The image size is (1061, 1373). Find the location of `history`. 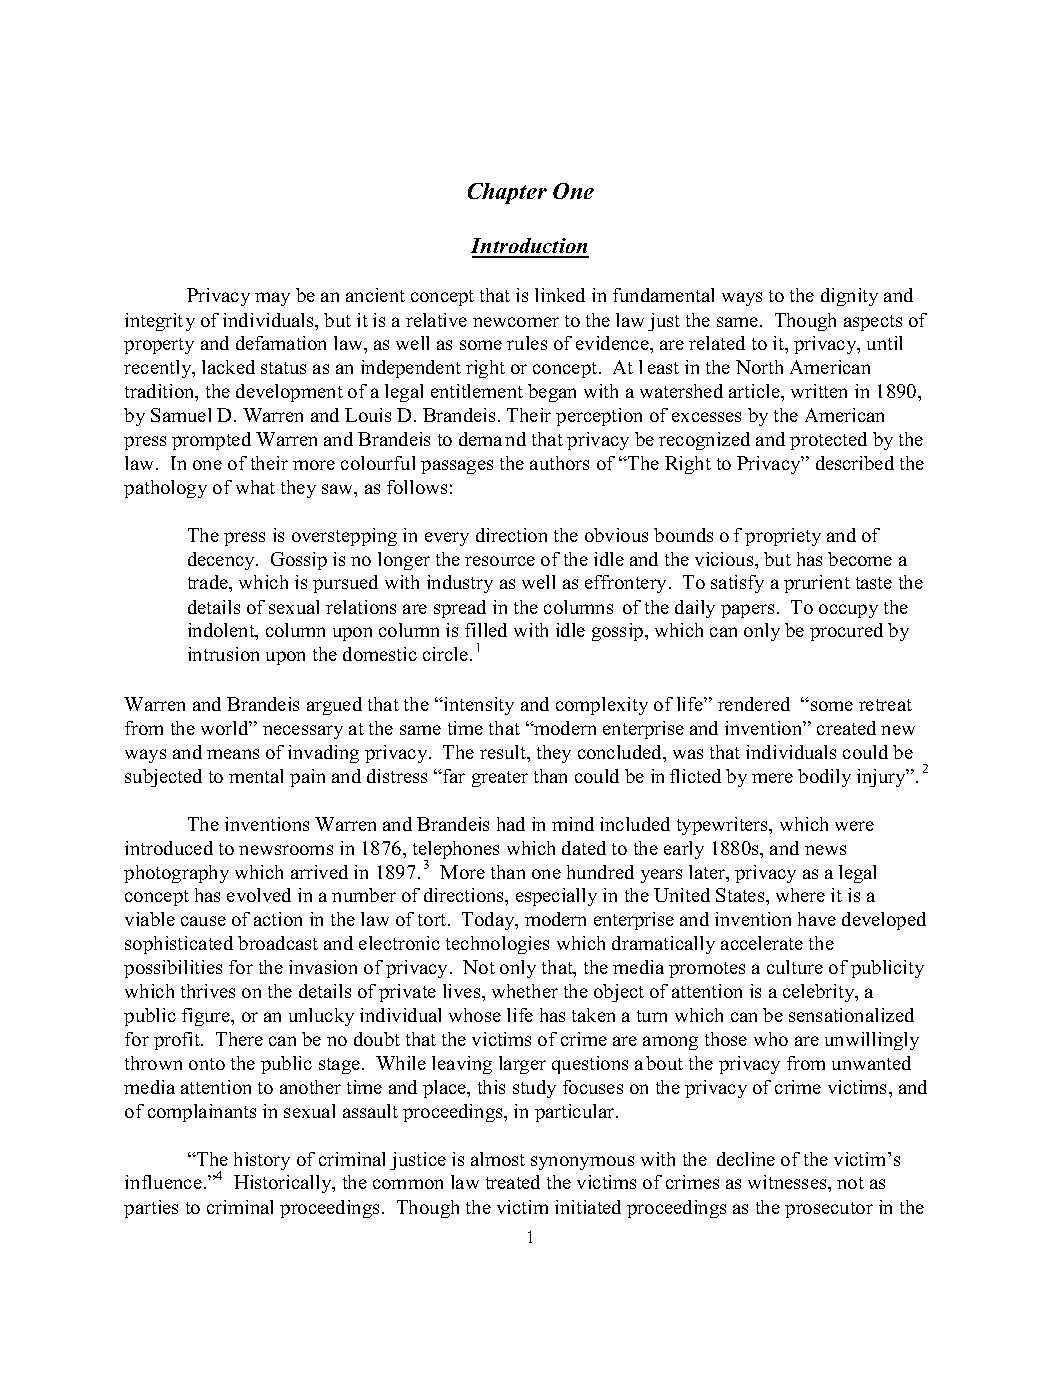

history is located at coordinates (262, 1161).
